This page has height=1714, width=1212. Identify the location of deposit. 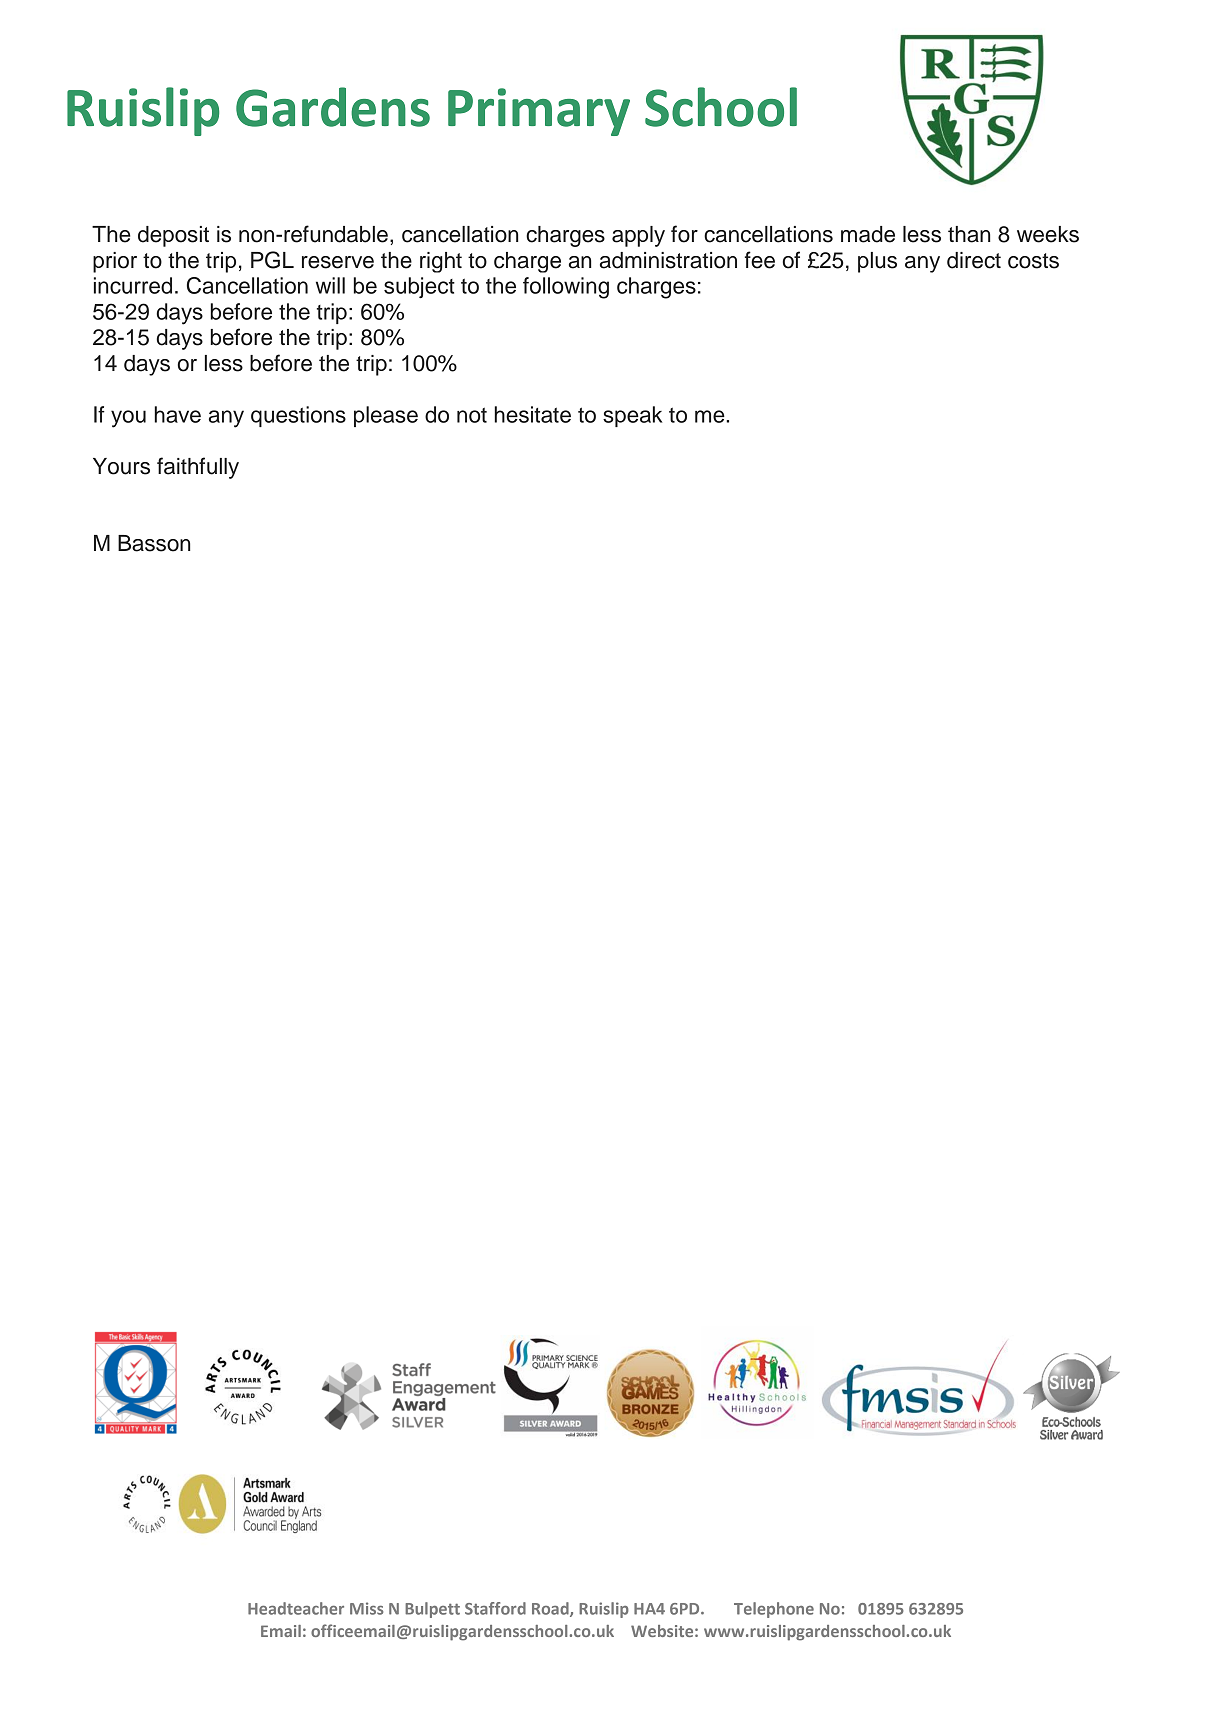
(173, 236).
